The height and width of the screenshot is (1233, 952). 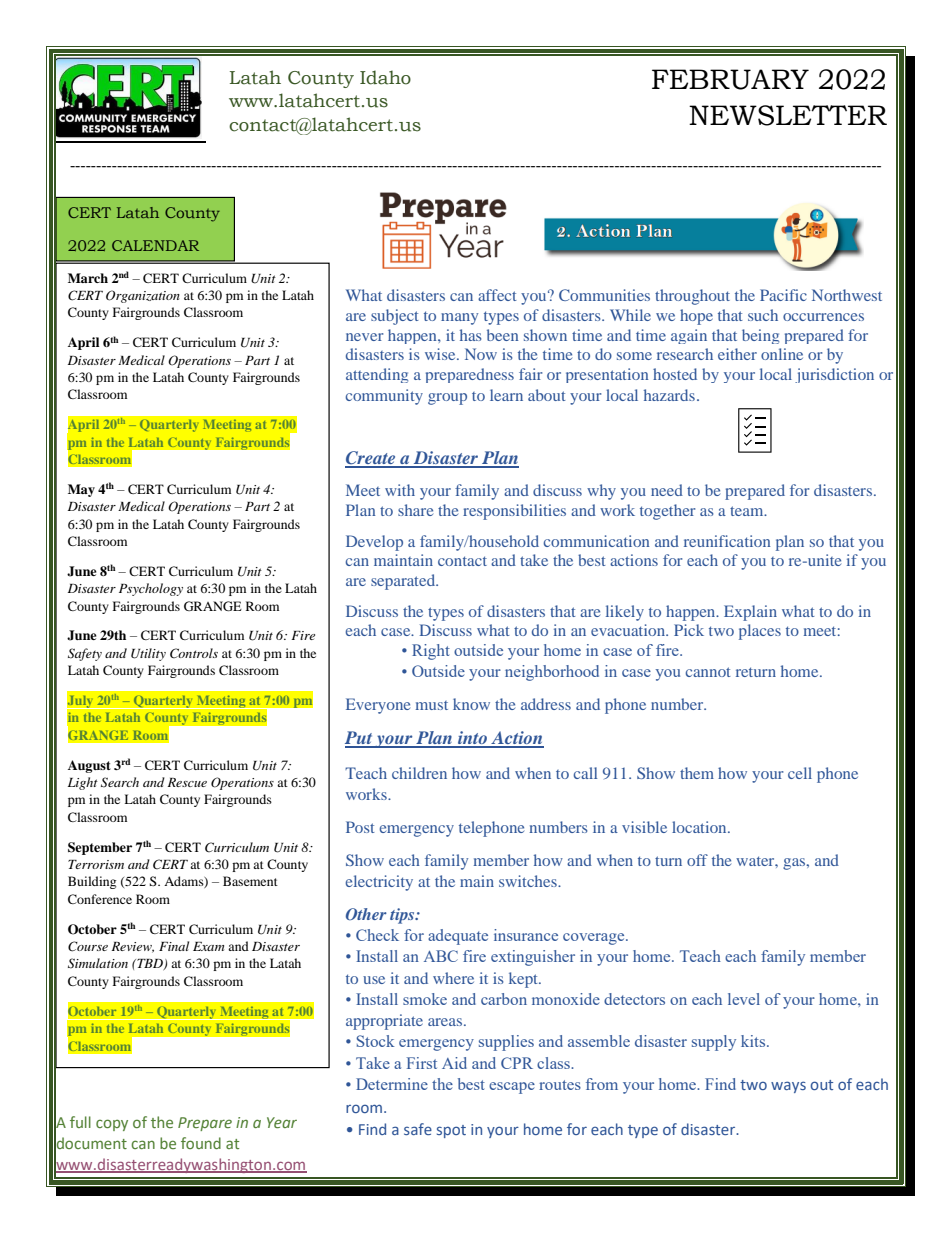 I want to click on affect, so click(x=497, y=295).
